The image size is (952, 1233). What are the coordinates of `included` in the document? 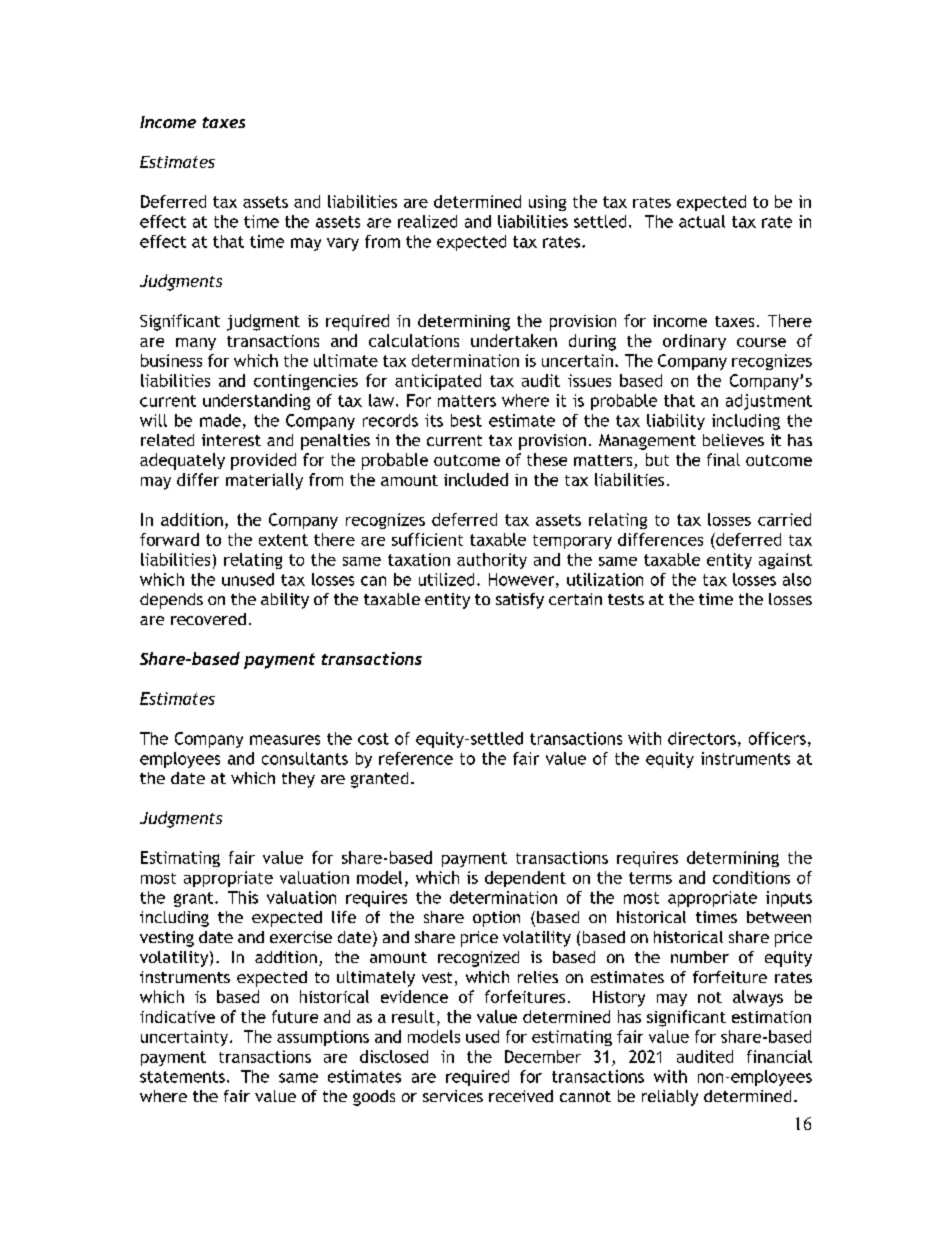 It's located at (476, 479).
